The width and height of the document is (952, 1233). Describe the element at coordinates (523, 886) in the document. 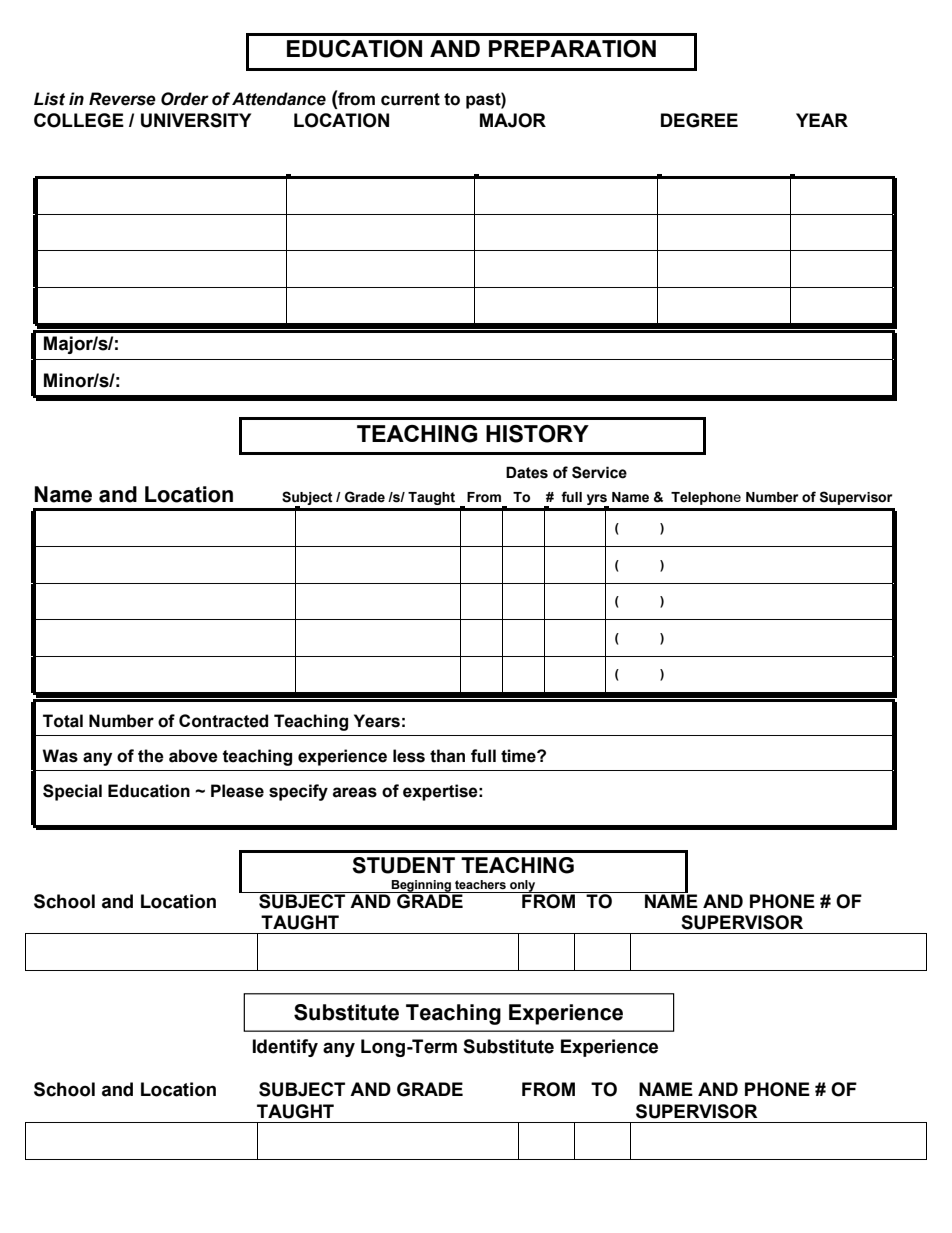

I see `only` at that location.
